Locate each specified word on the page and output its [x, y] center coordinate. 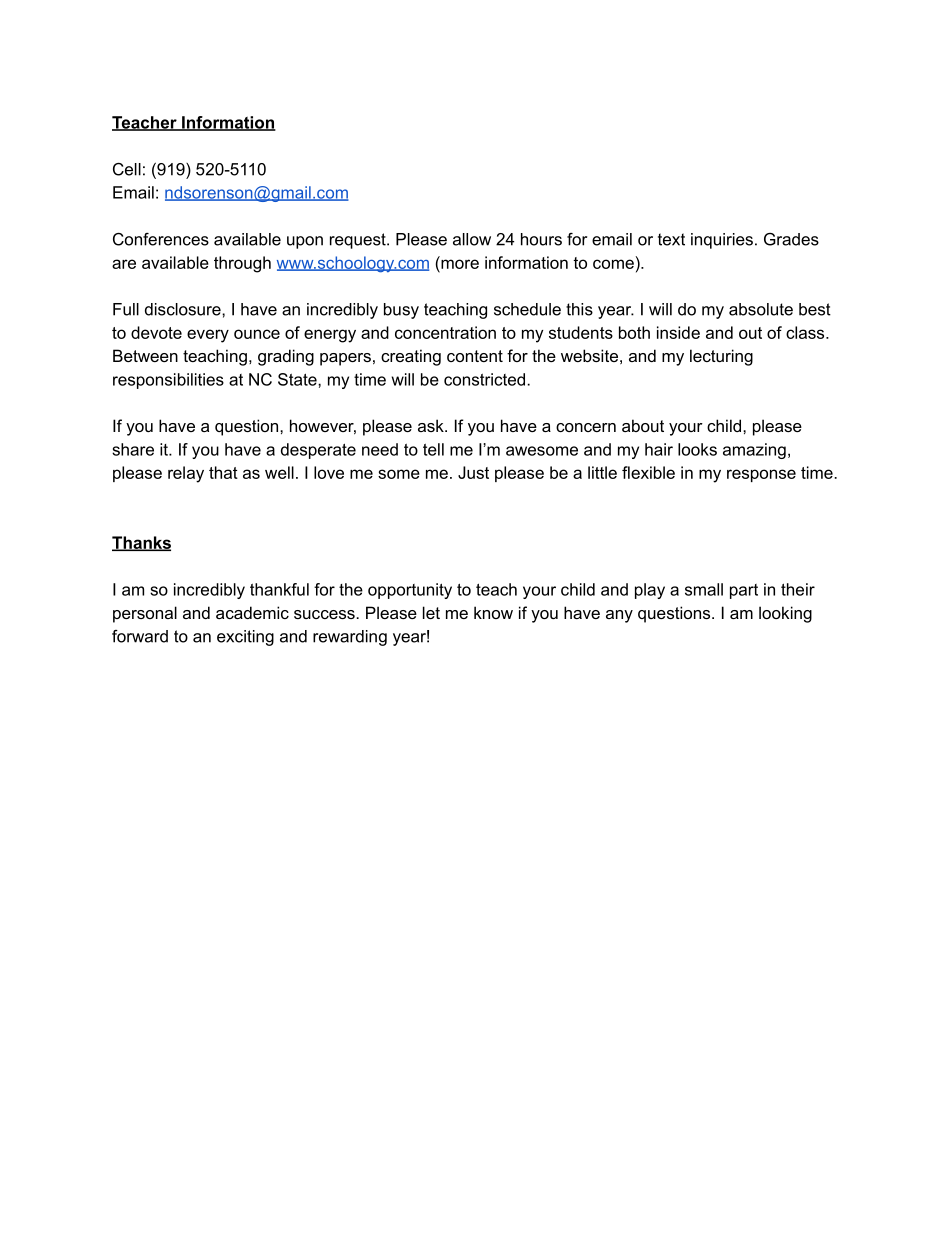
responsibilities [168, 381]
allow [472, 239]
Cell [127, 169]
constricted [486, 379]
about [643, 425]
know [493, 612]
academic [252, 612]
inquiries [722, 241]
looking [785, 614]
